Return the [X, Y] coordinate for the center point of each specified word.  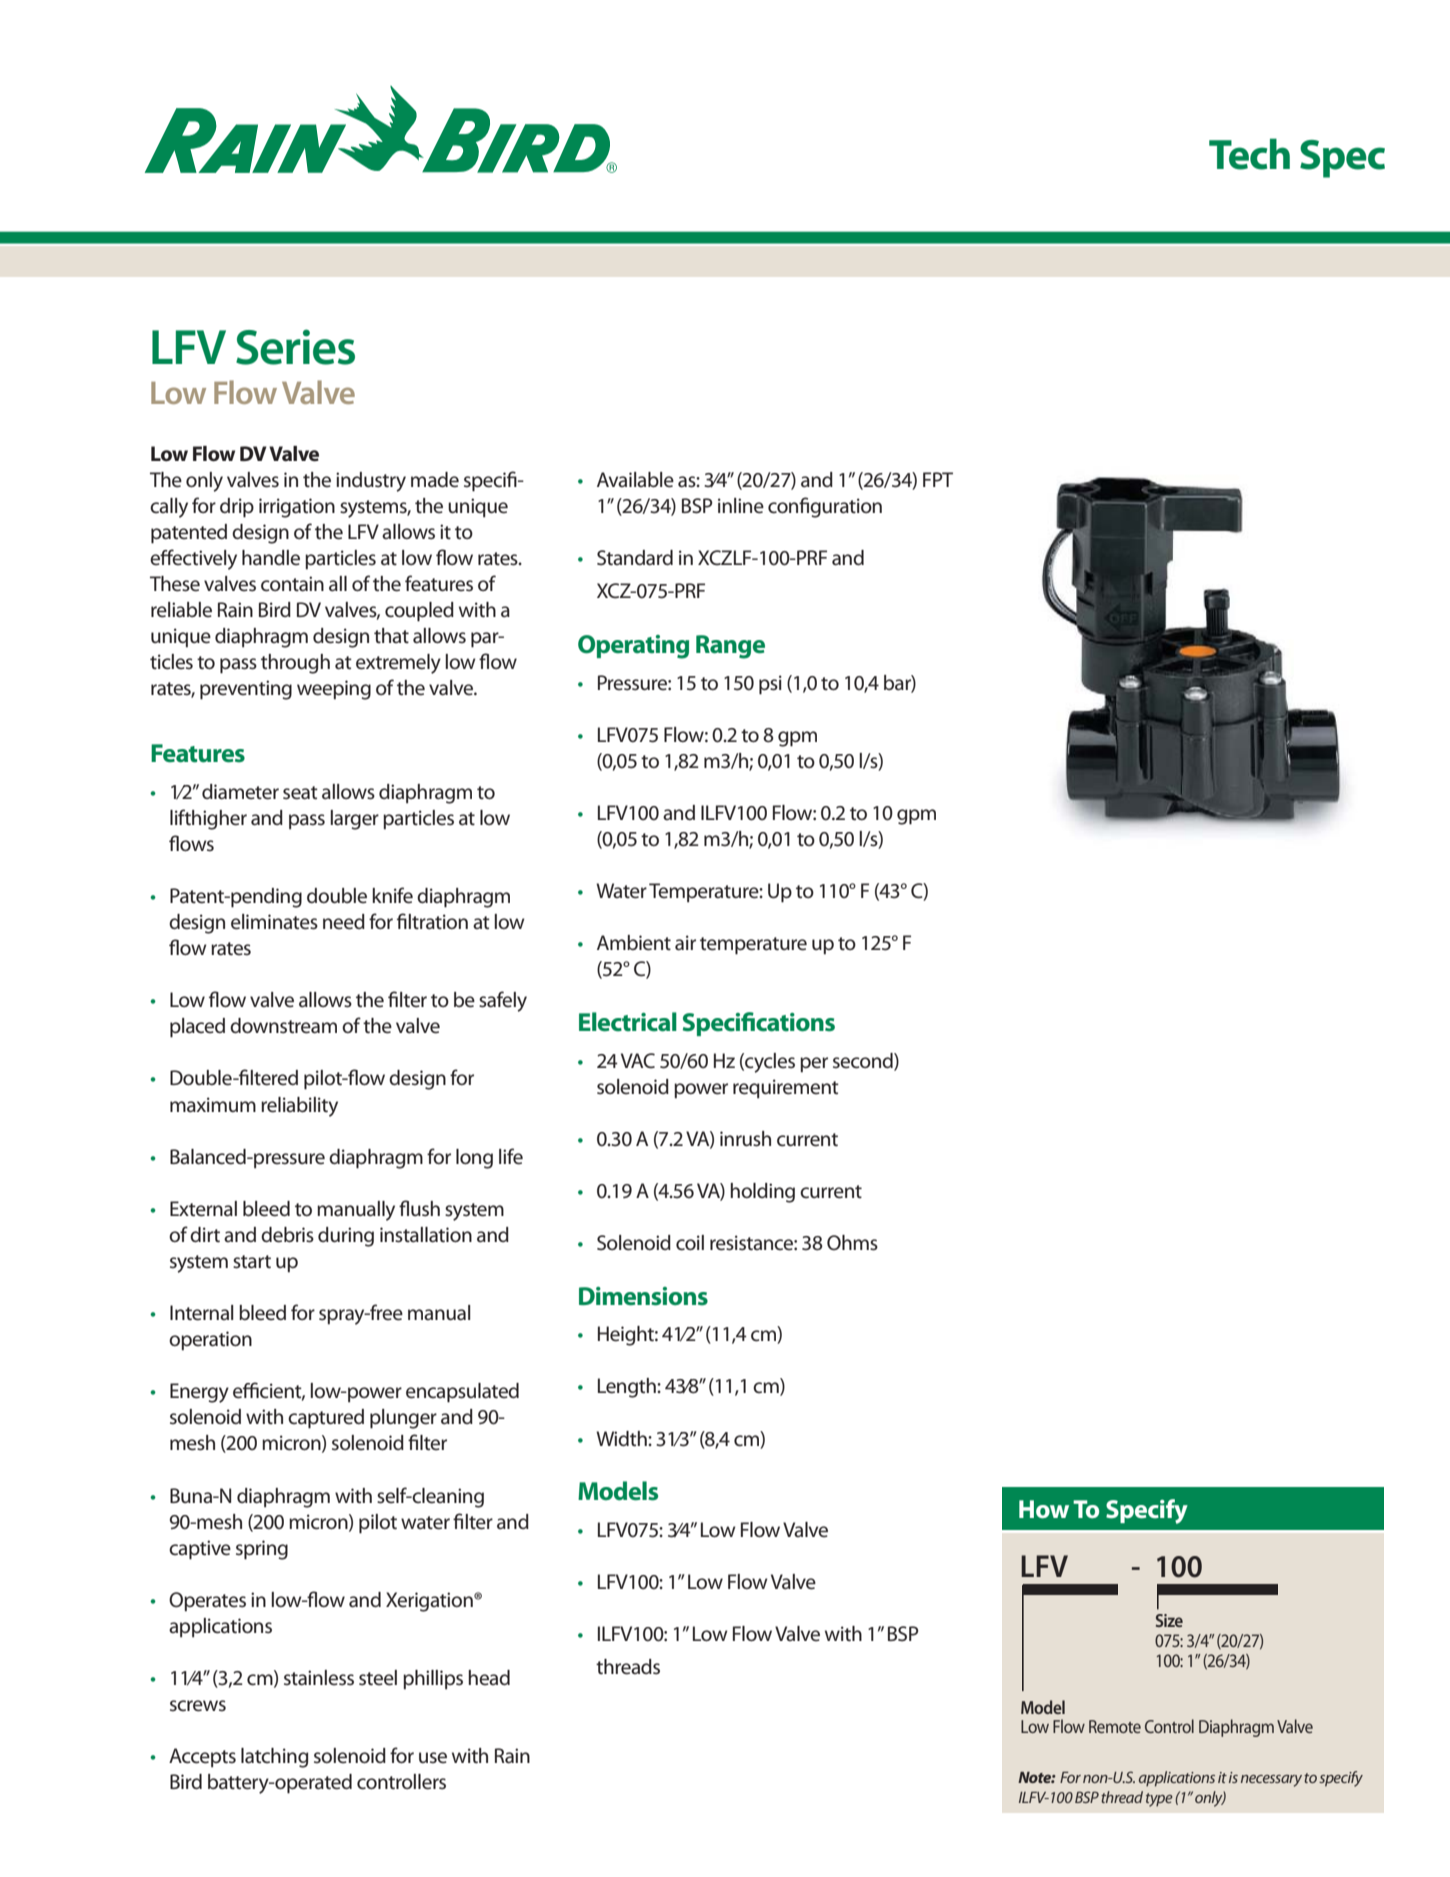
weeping [334, 690]
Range [730, 647]
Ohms [852, 1243]
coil [690, 1243]
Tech [1249, 154]
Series [295, 347]
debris [287, 1235]
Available [635, 480]
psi [770, 685]
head [489, 1678]
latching [274, 1758]
